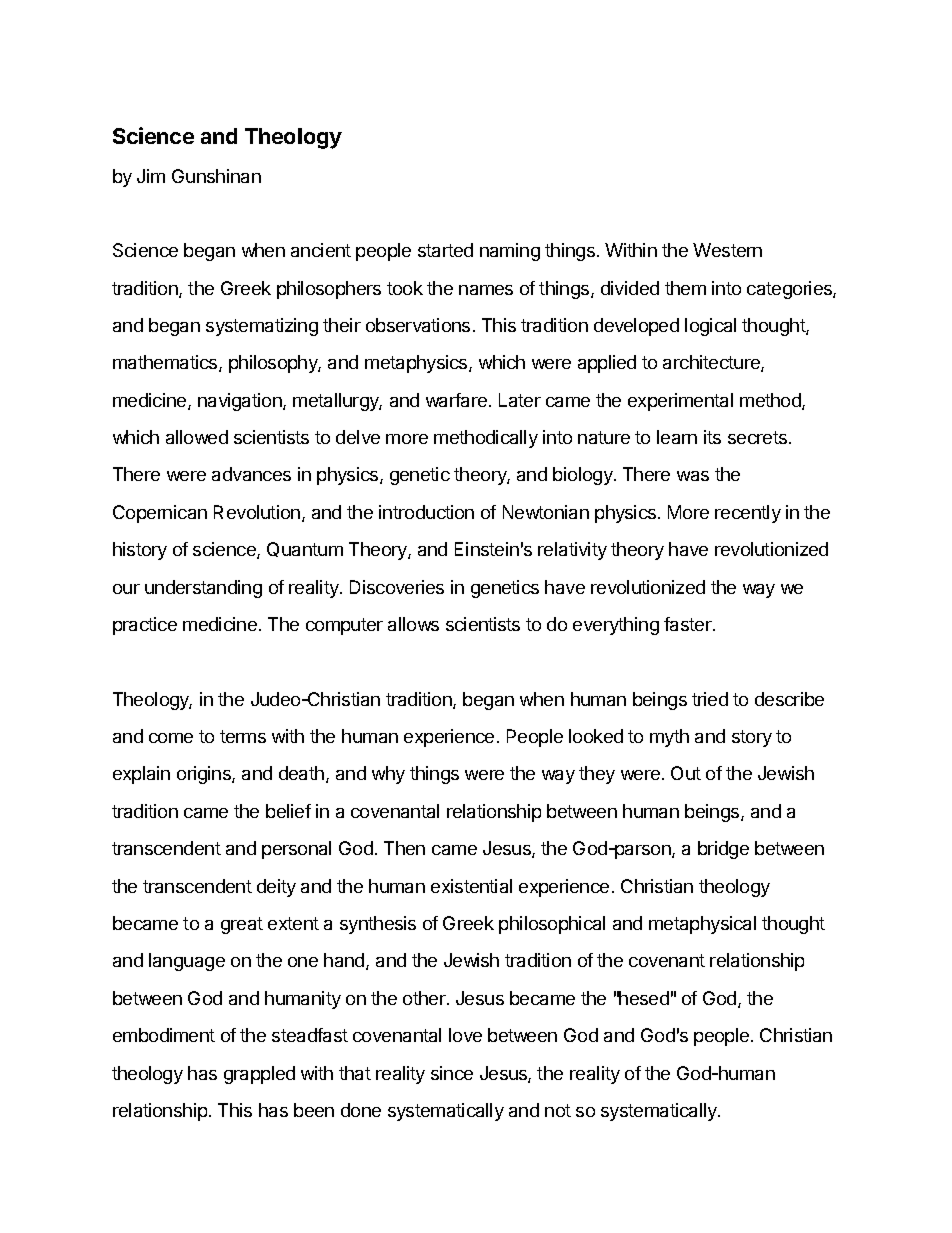 Image resolution: width=952 pixels, height=1233 pixels. Describe the element at coordinates (151, 176) in the page. I see `Jim` at that location.
